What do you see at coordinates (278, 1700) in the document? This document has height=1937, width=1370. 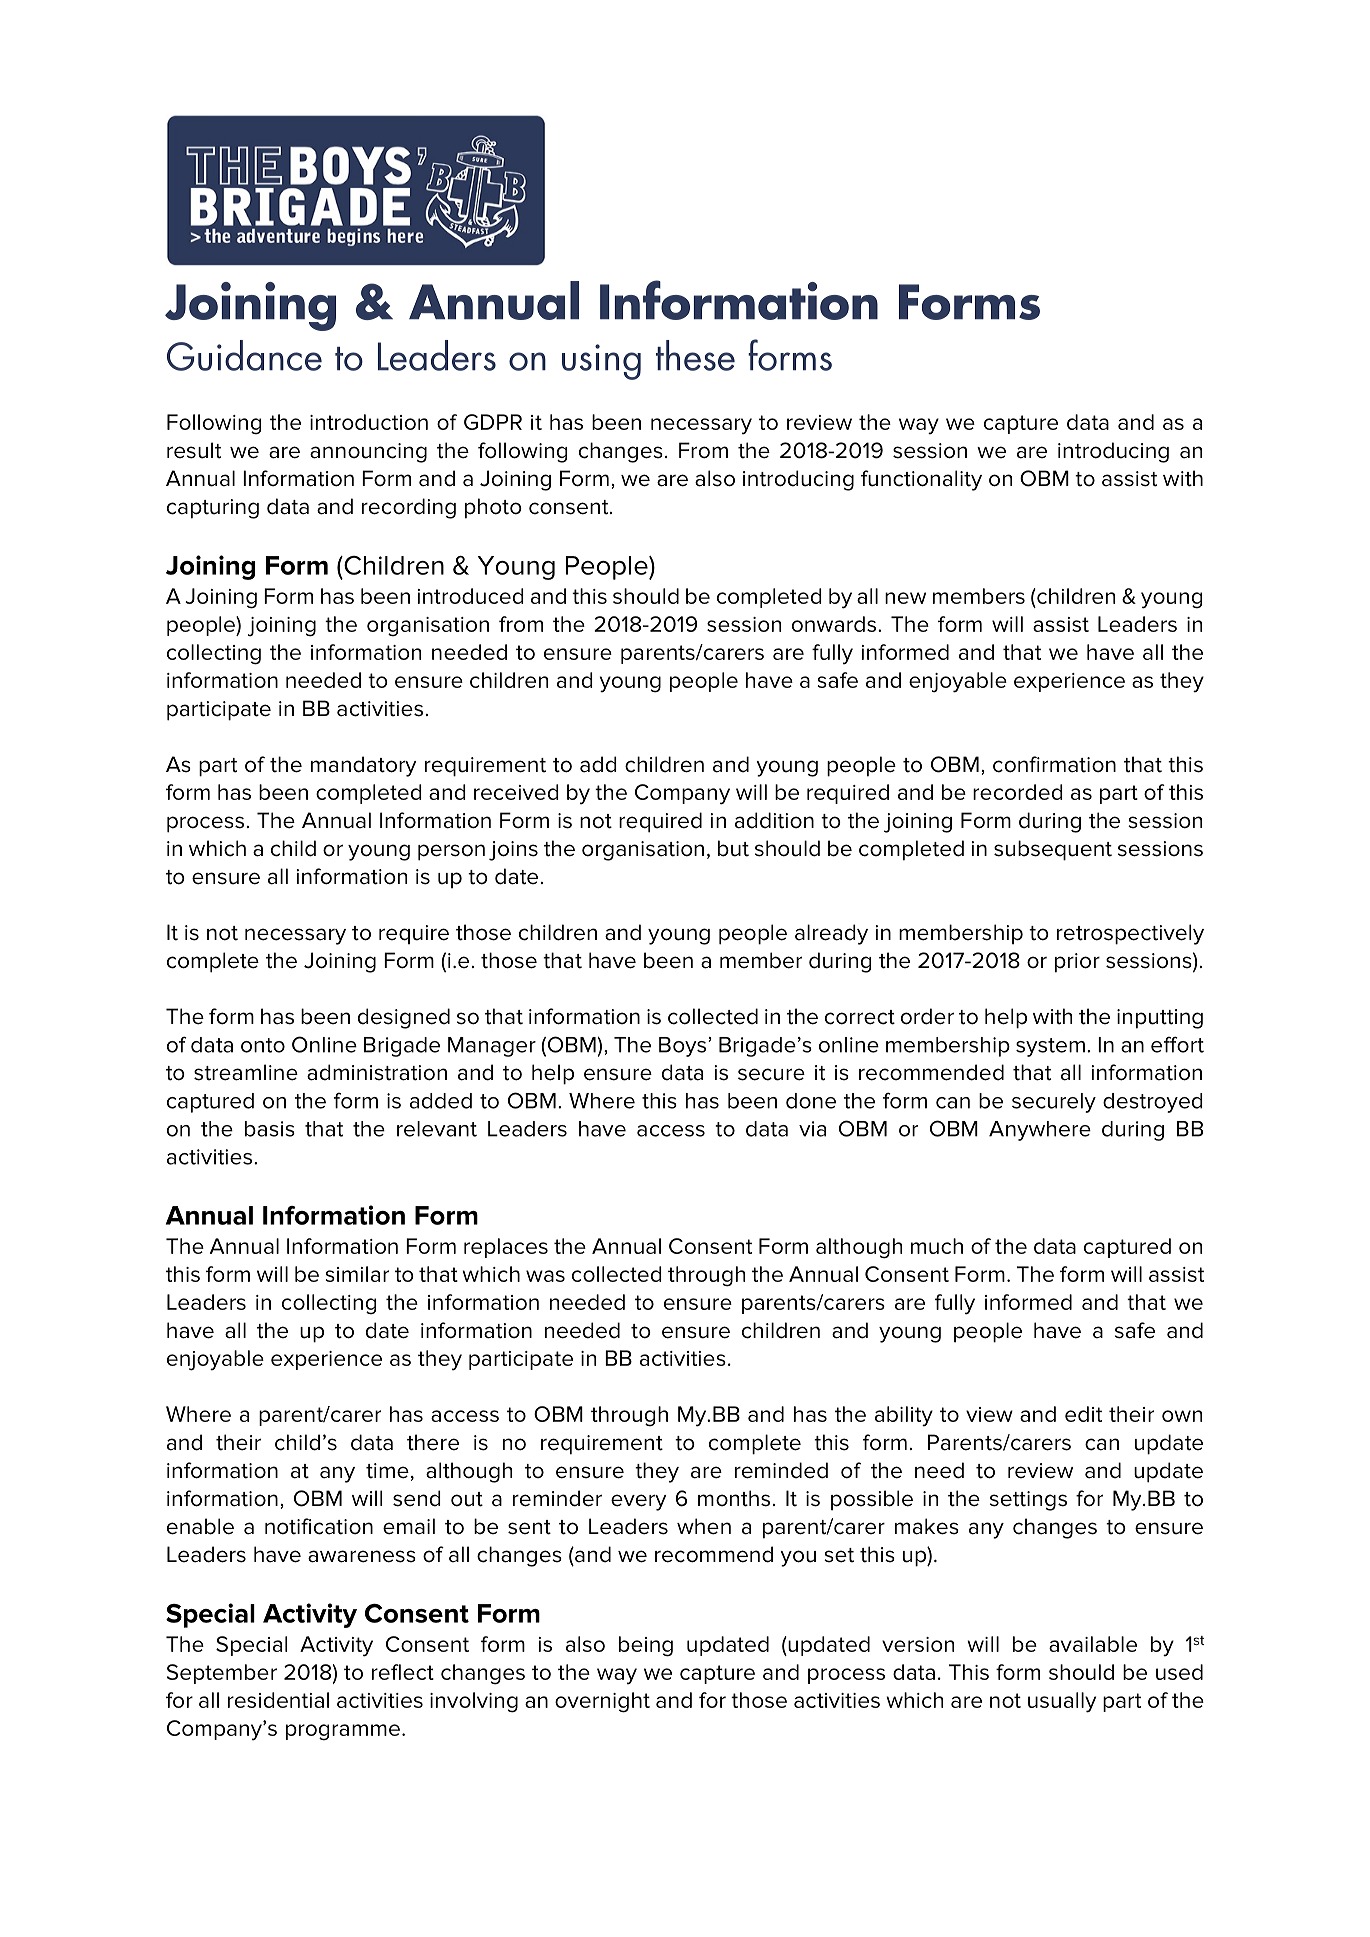 I see `residential` at bounding box center [278, 1700].
